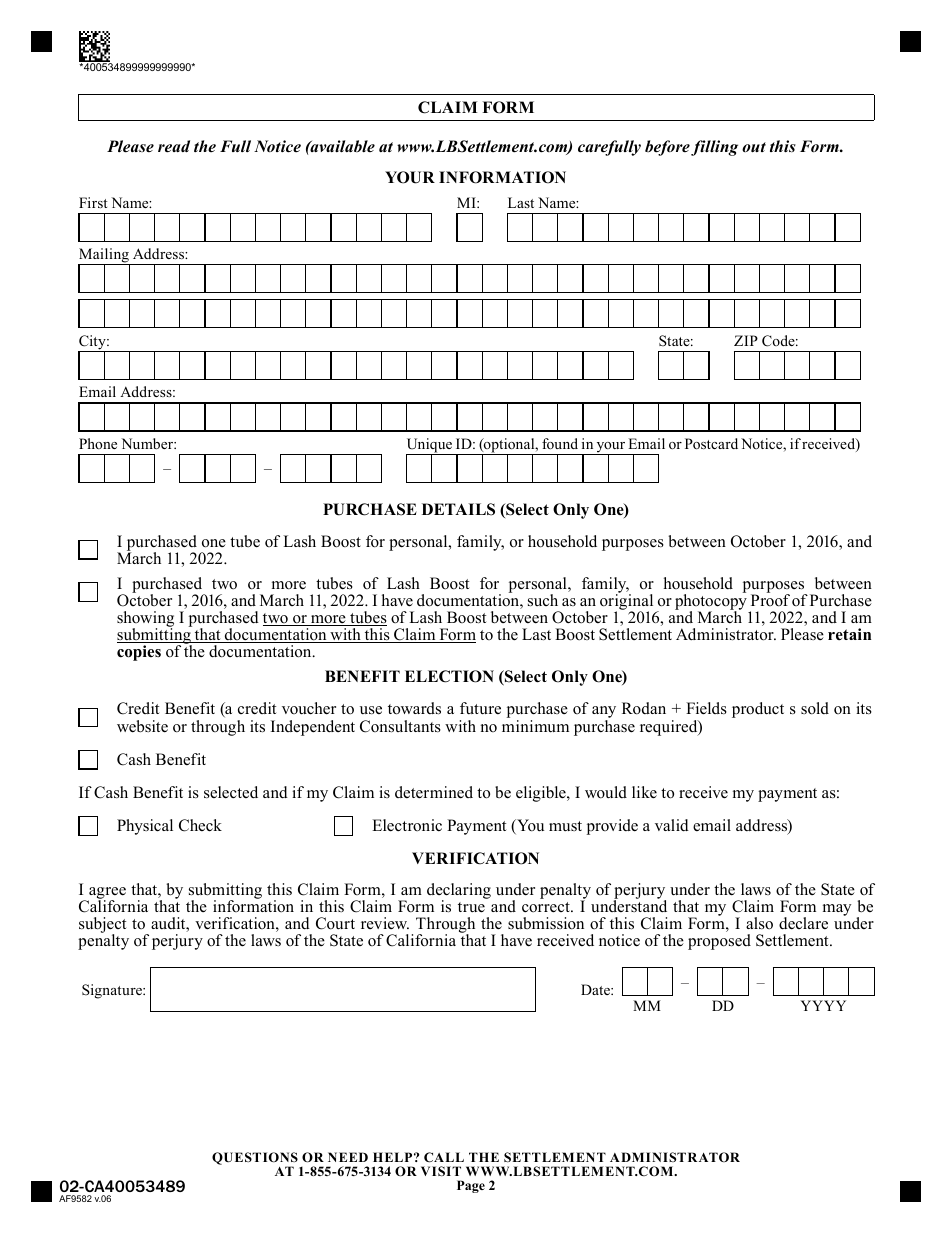 This screenshot has width=952, height=1233. What do you see at coordinates (823, 1005) in the screenshot?
I see `YYYY` at bounding box center [823, 1005].
